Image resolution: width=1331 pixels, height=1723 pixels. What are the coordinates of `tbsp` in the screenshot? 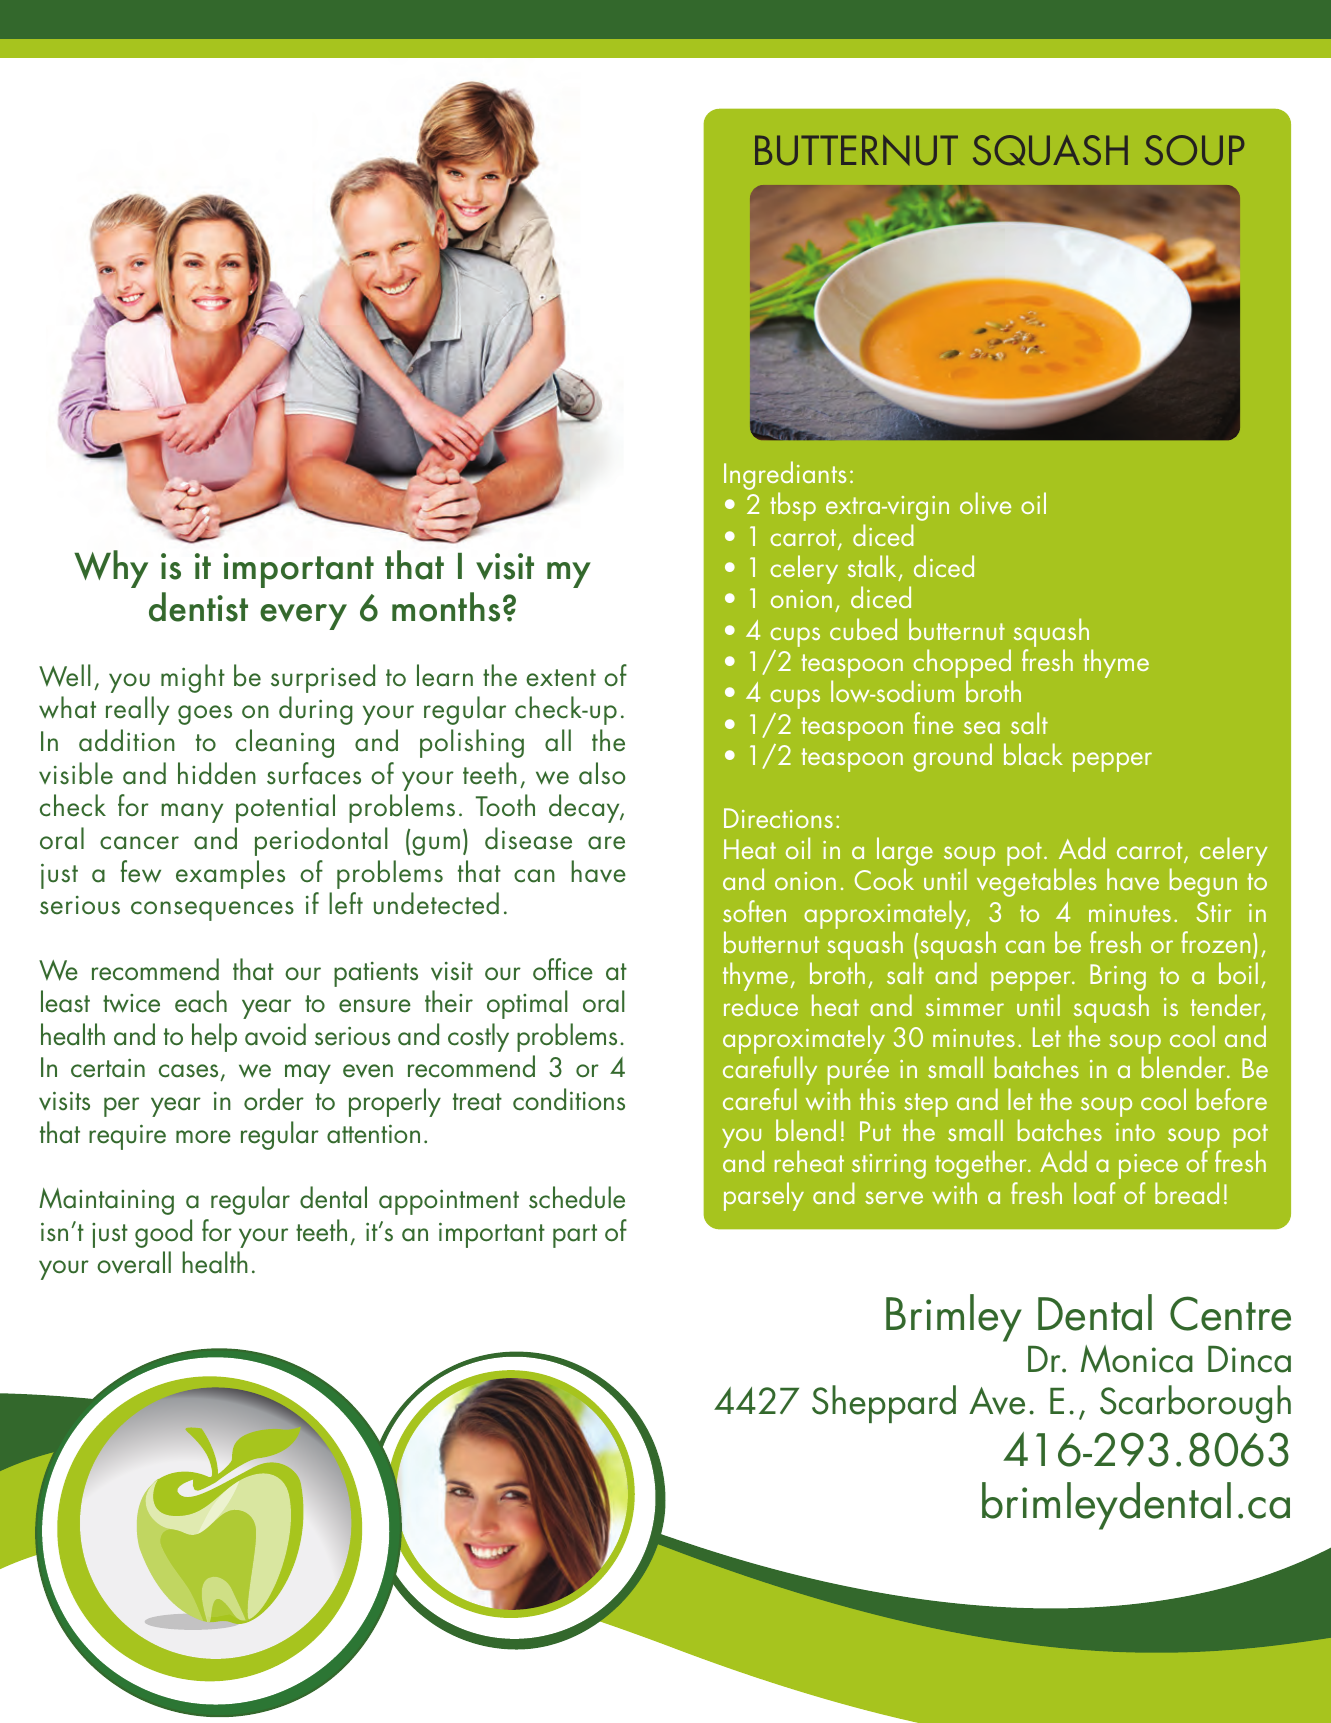 It's located at (793, 506).
